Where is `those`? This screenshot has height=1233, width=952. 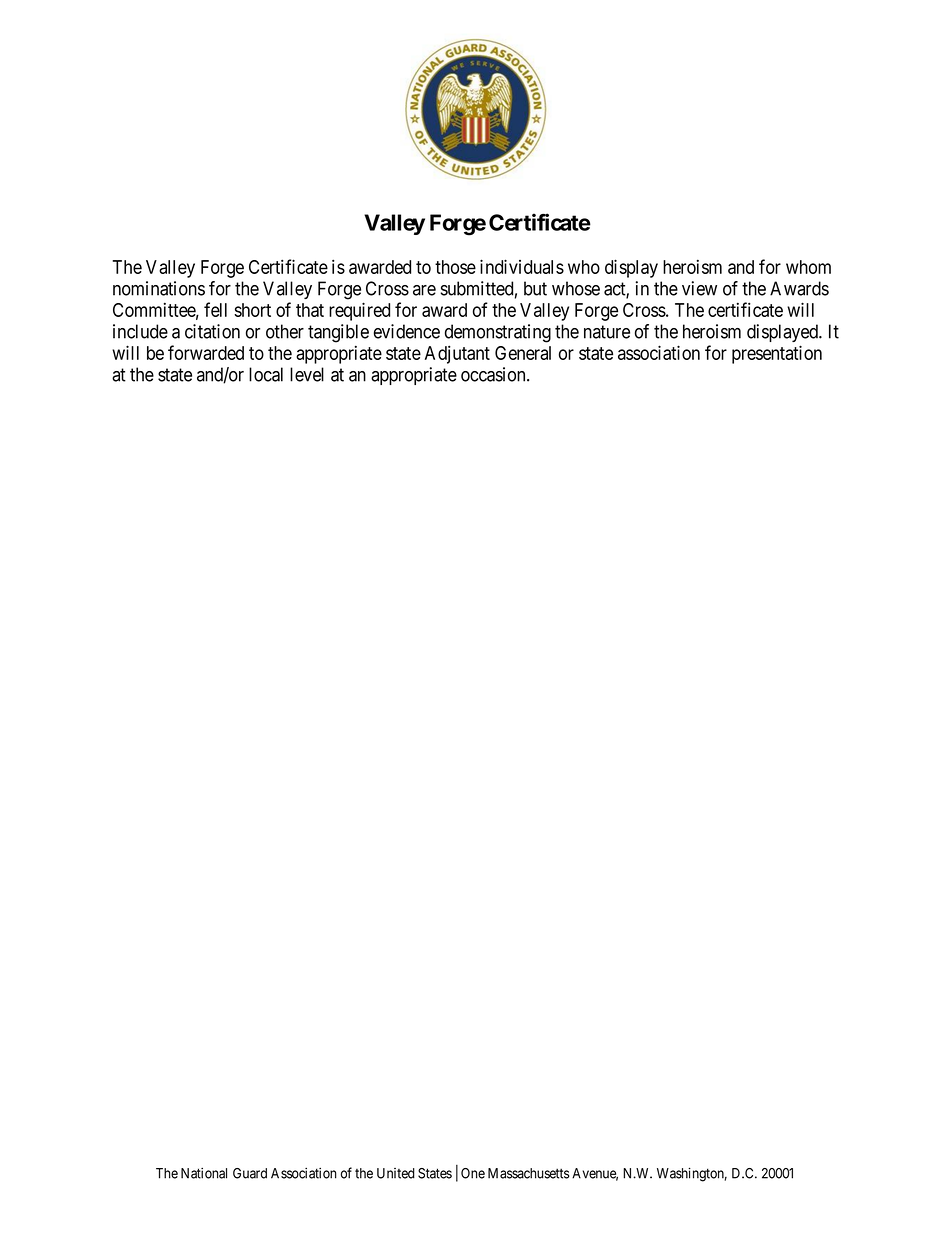 those is located at coordinates (455, 267).
